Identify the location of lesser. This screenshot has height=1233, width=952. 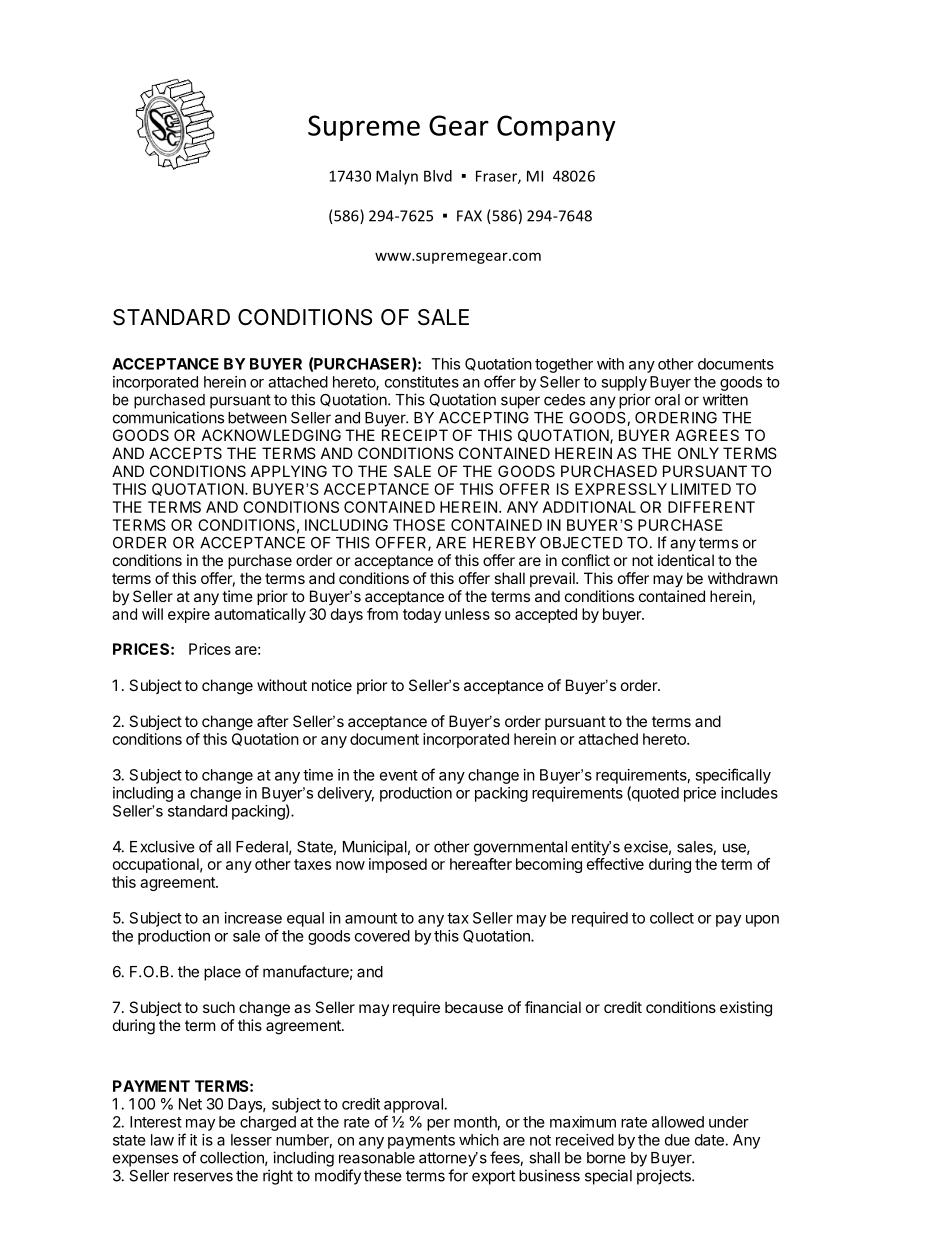
(251, 1140).
